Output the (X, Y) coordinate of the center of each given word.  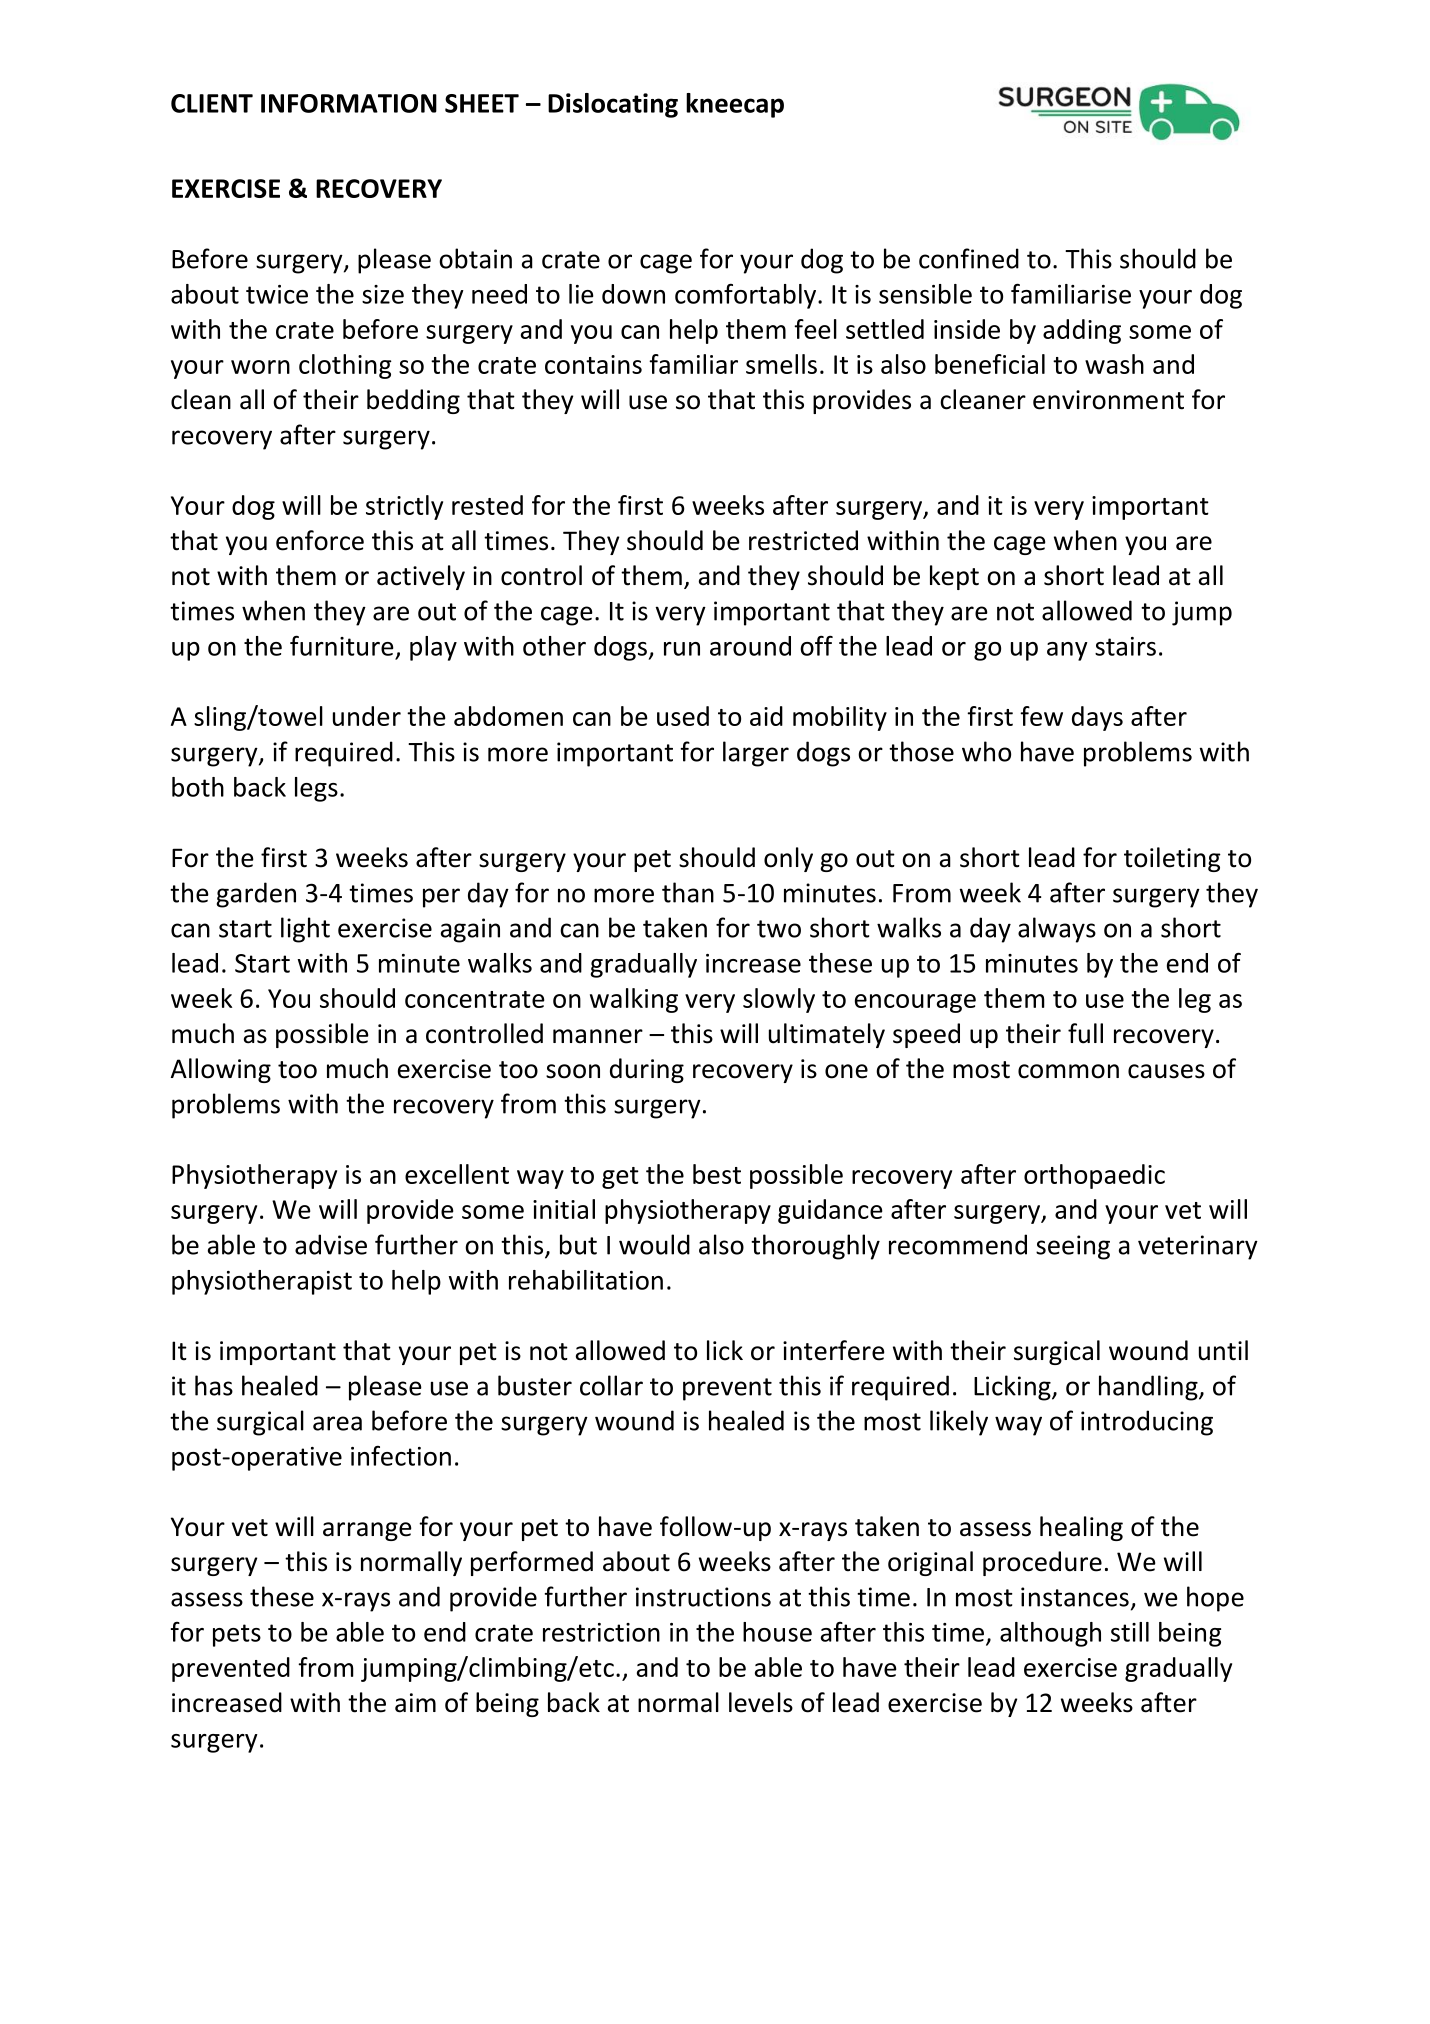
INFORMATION (349, 103)
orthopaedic (1094, 1176)
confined (969, 258)
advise (331, 1244)
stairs (1125, 646)
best (717, 1174)
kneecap (735, 105)
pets (237, 1635)
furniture (342, 645)
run (682, 649)
